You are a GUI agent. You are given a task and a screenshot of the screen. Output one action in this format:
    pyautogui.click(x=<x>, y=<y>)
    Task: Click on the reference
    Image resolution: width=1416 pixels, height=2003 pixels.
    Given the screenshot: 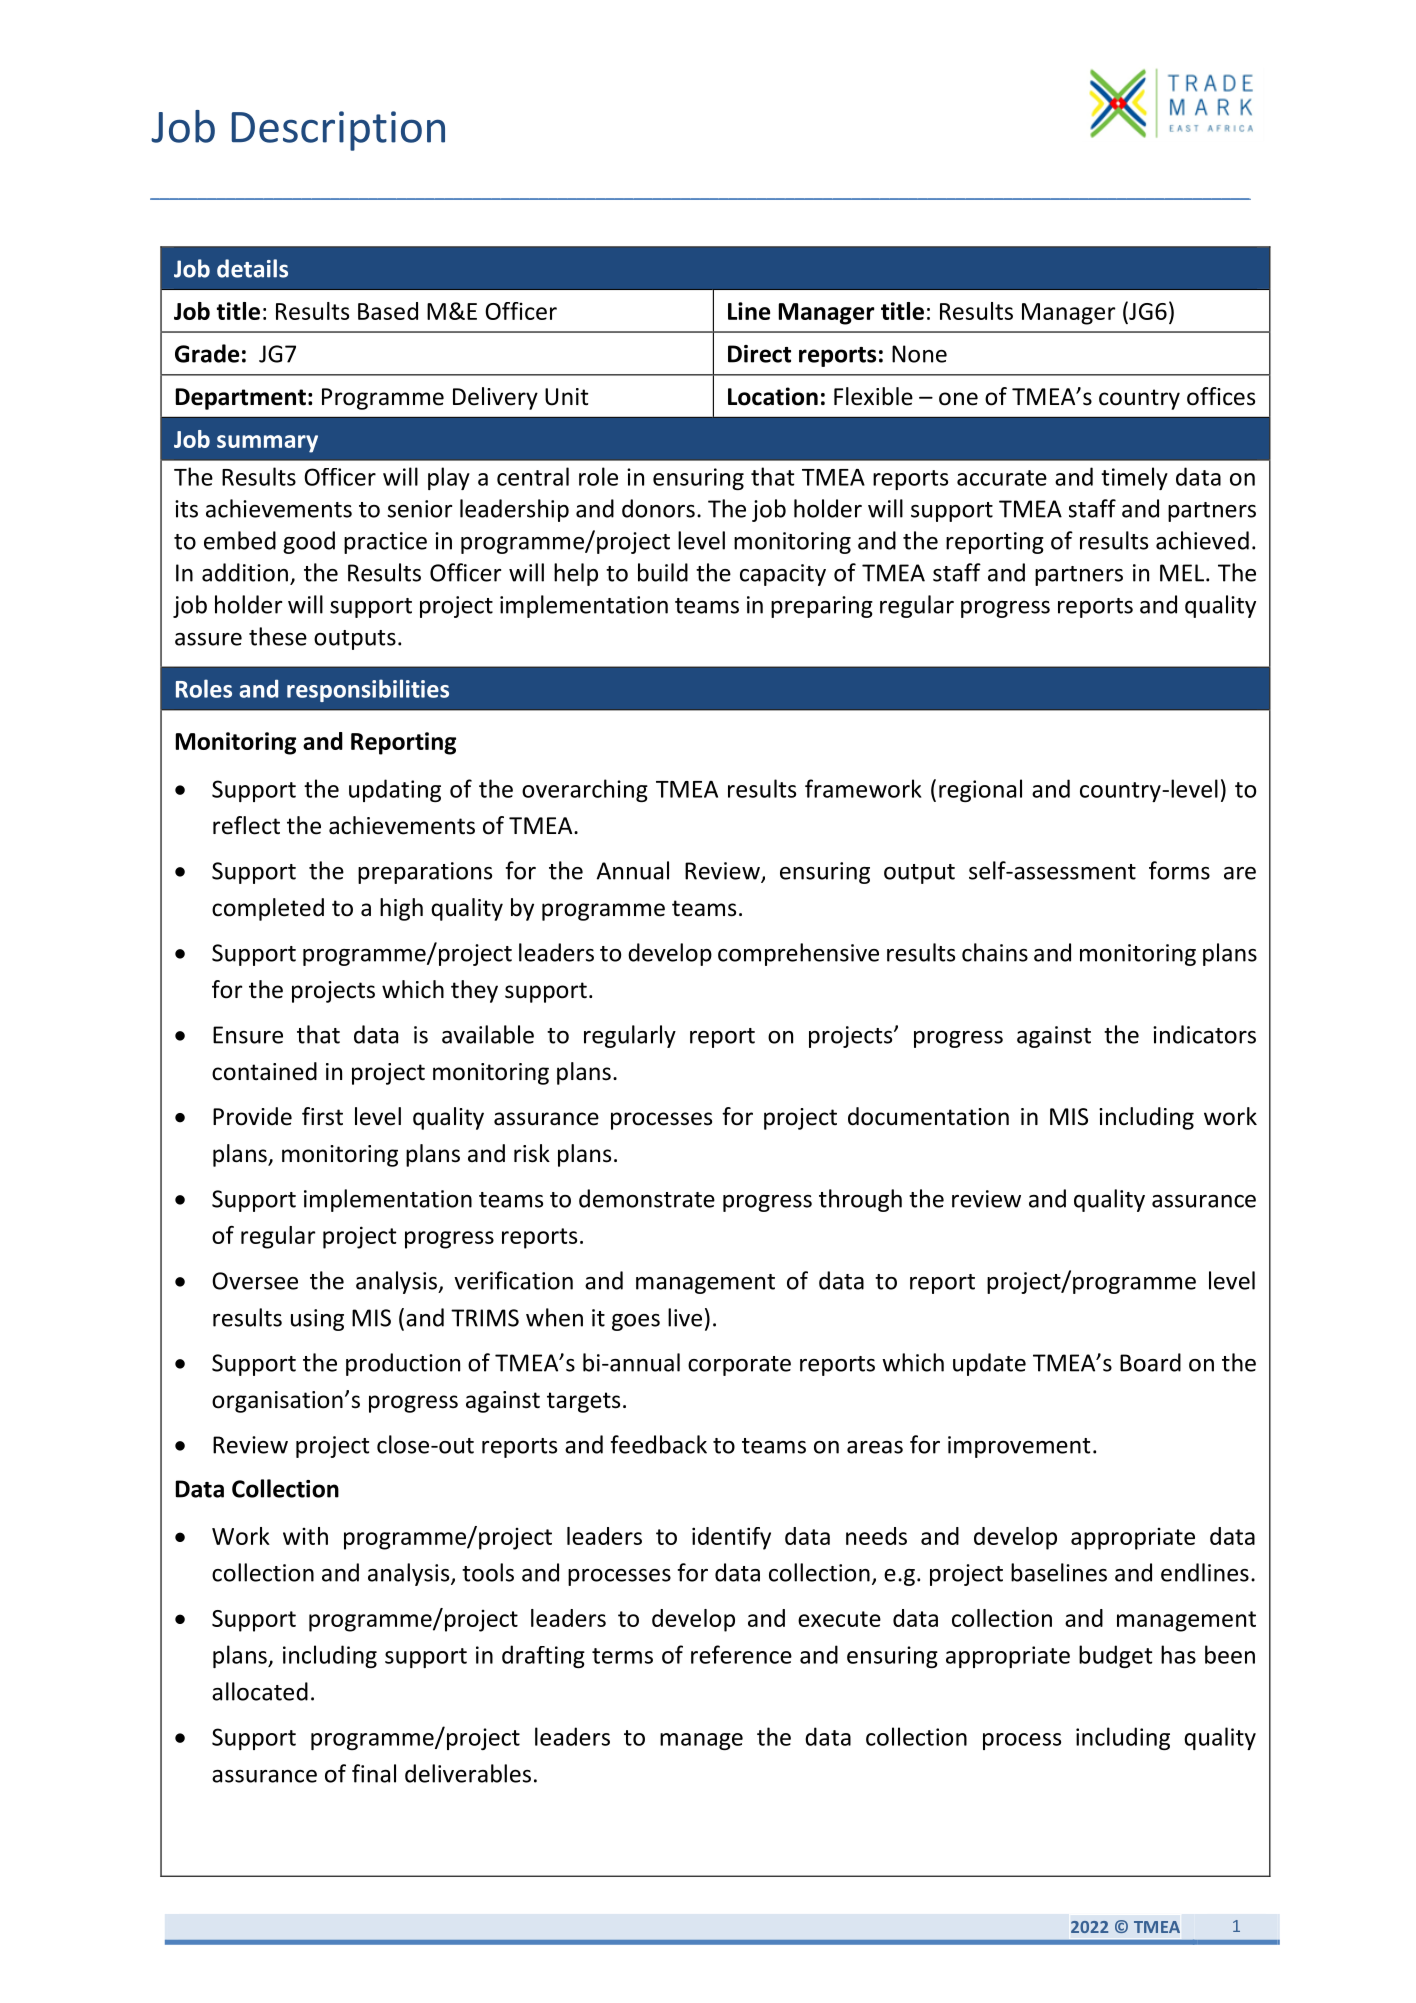 What is the action you would take?
    pyautogui.click(x=741, y=1654)
